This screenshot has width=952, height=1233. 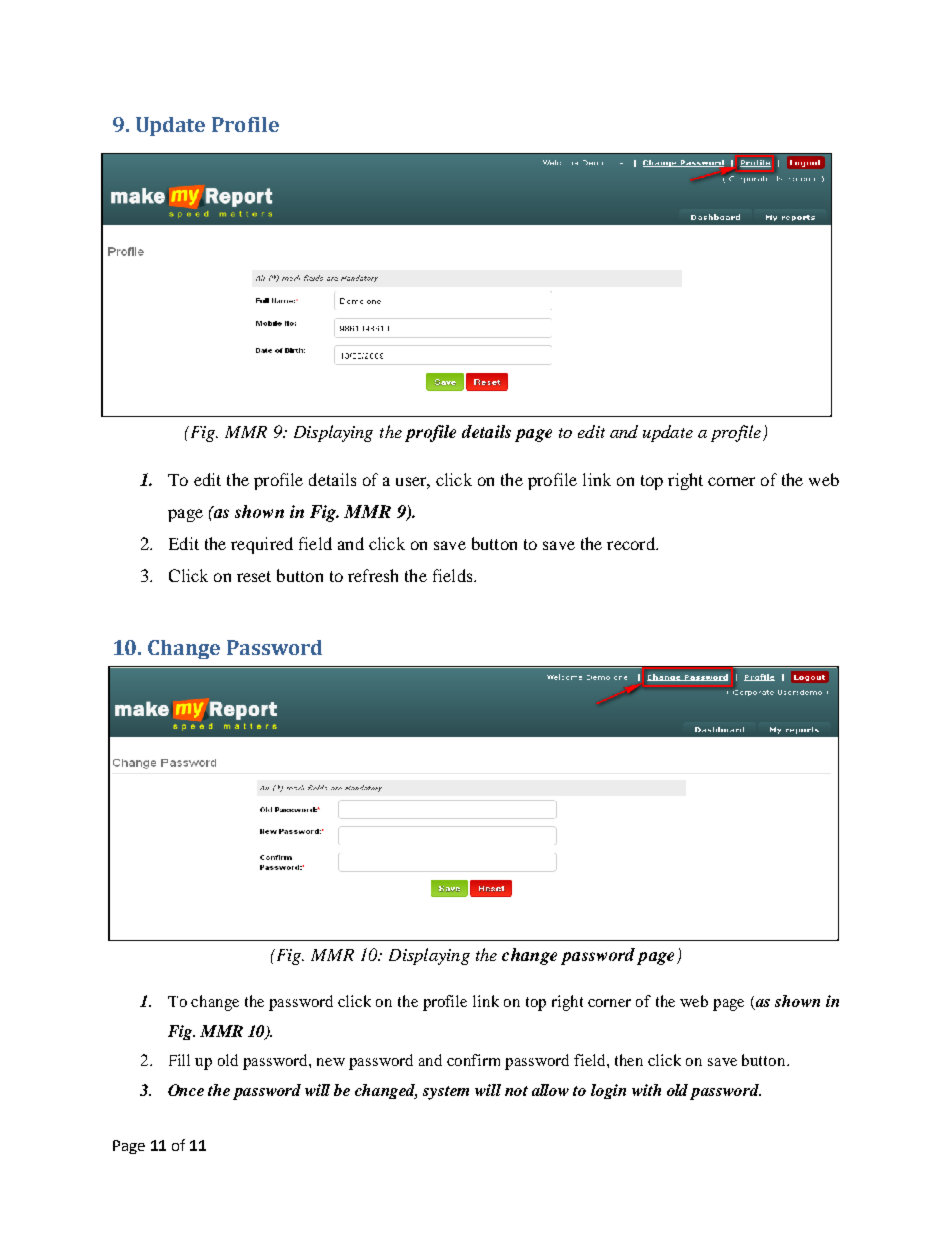 I want to click on reset, so click(x=254, y=576).
